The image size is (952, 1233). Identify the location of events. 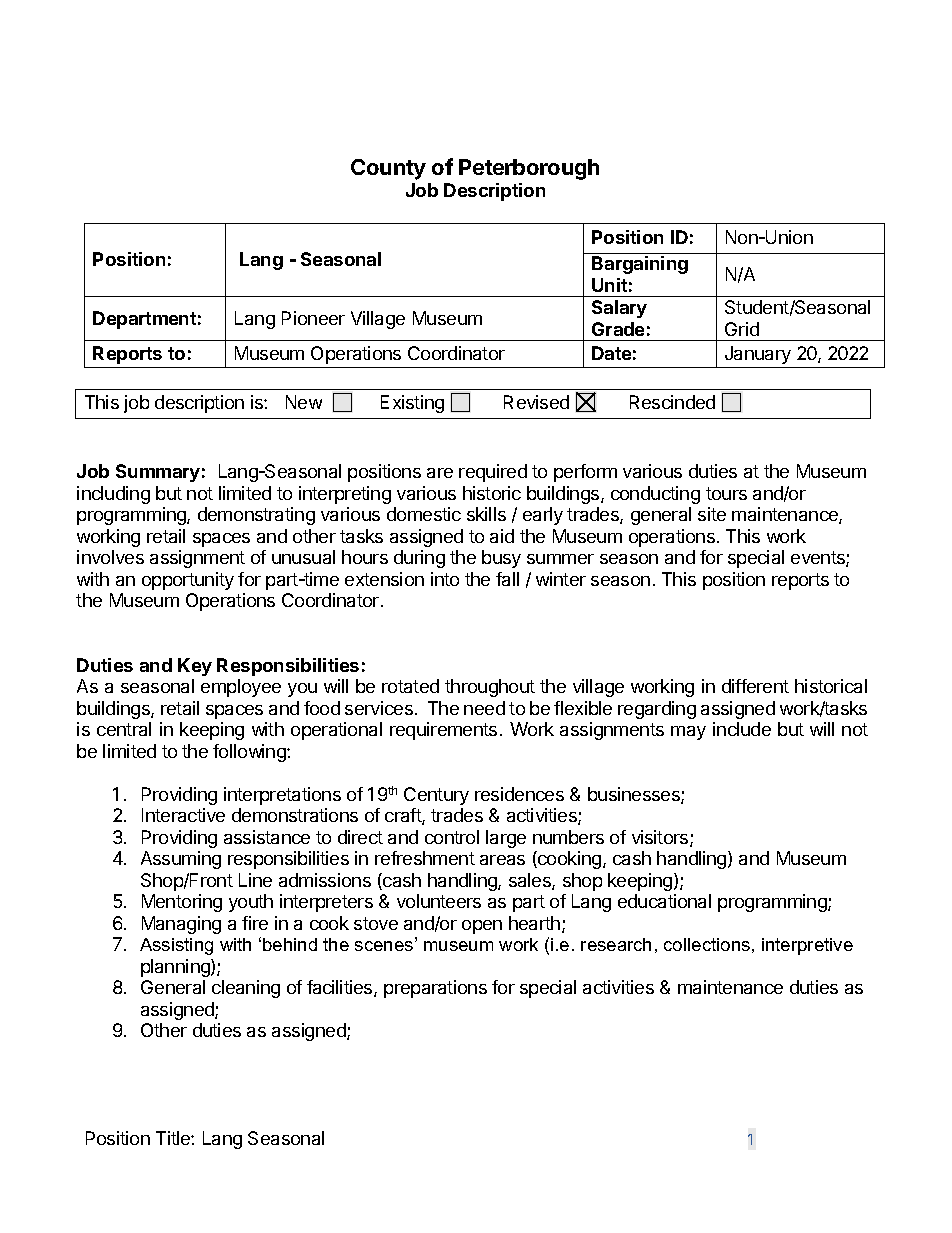
(819, 559).
